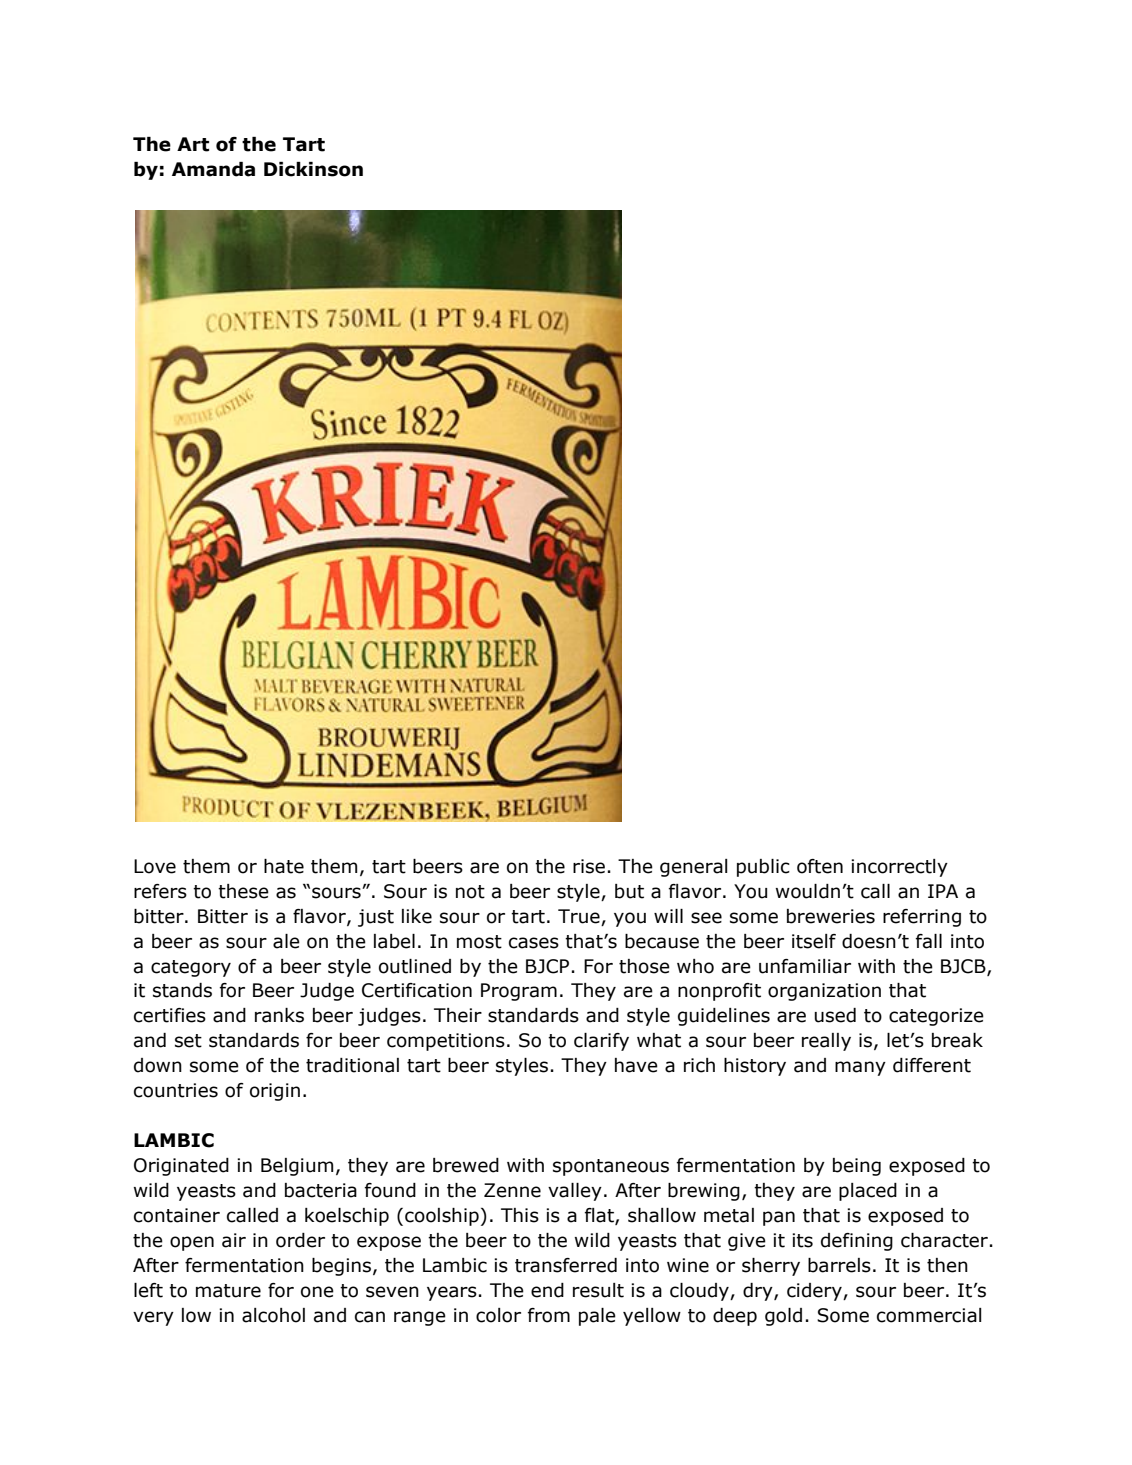 Image resolution: width=1132 pixels, height=1465 pixels. What do you see at coordinates (228, 1291) in the page?
I see `mature` at bounding box center [228, 1291].
